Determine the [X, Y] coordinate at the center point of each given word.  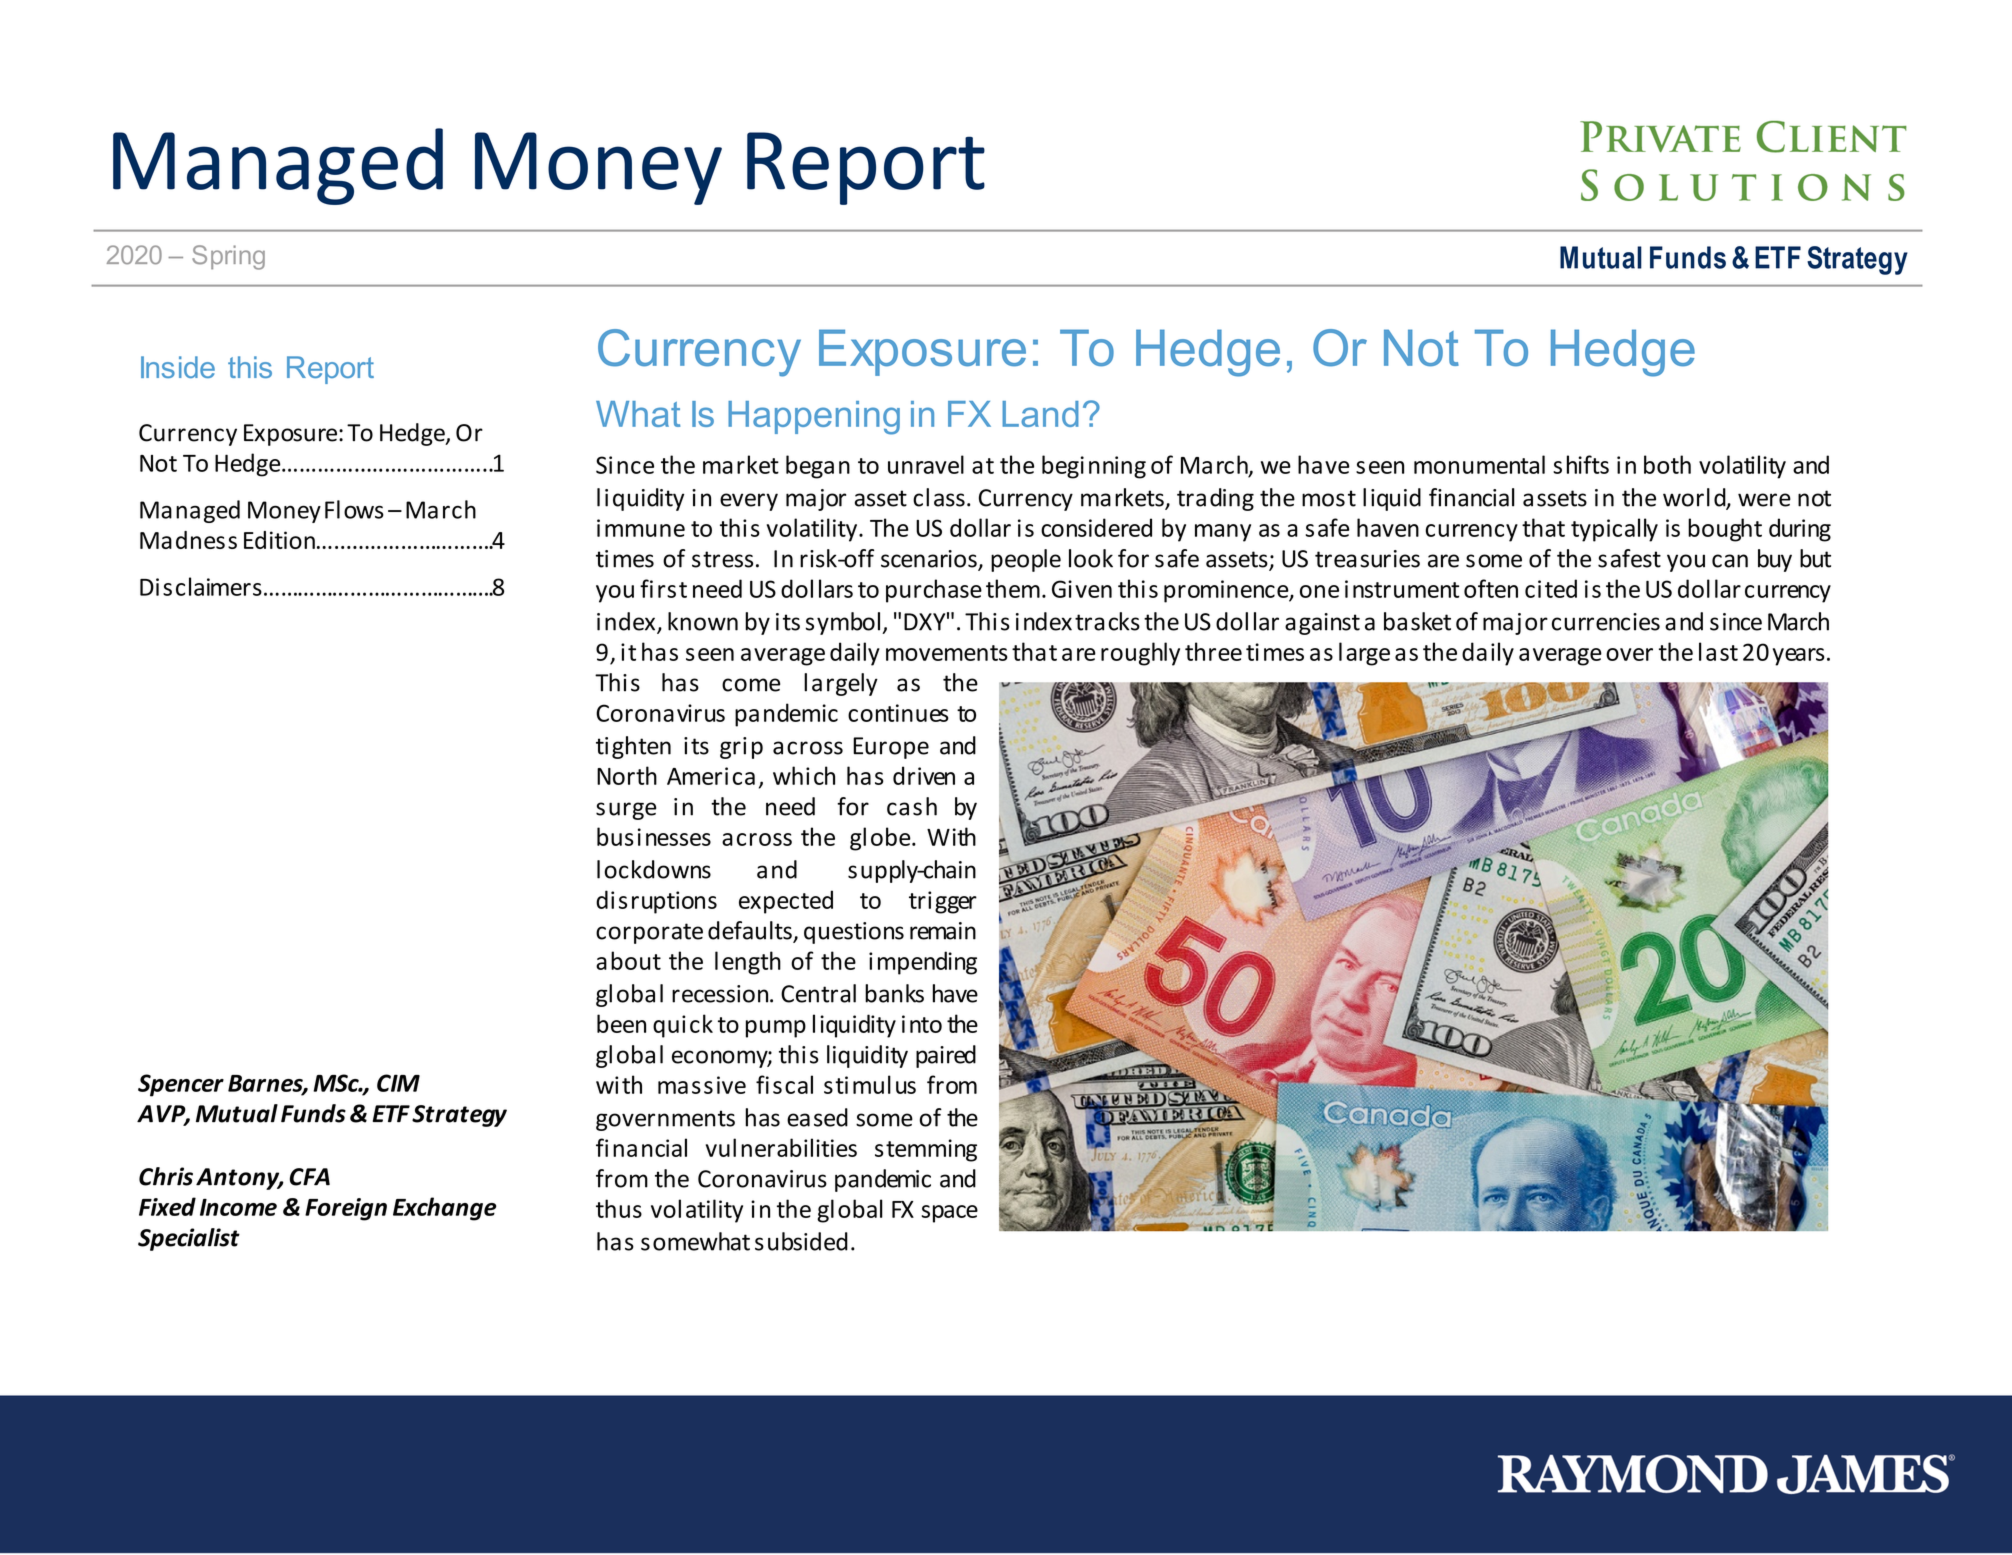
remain [943, 931]
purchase [934, 591]
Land [1040, 414]
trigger [943, 902]
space [950, 1214]
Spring [228, 257]
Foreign [346, 1209]
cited [1551, 588]
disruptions [656, 902]
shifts [1581, 464]
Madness [188, 540]
